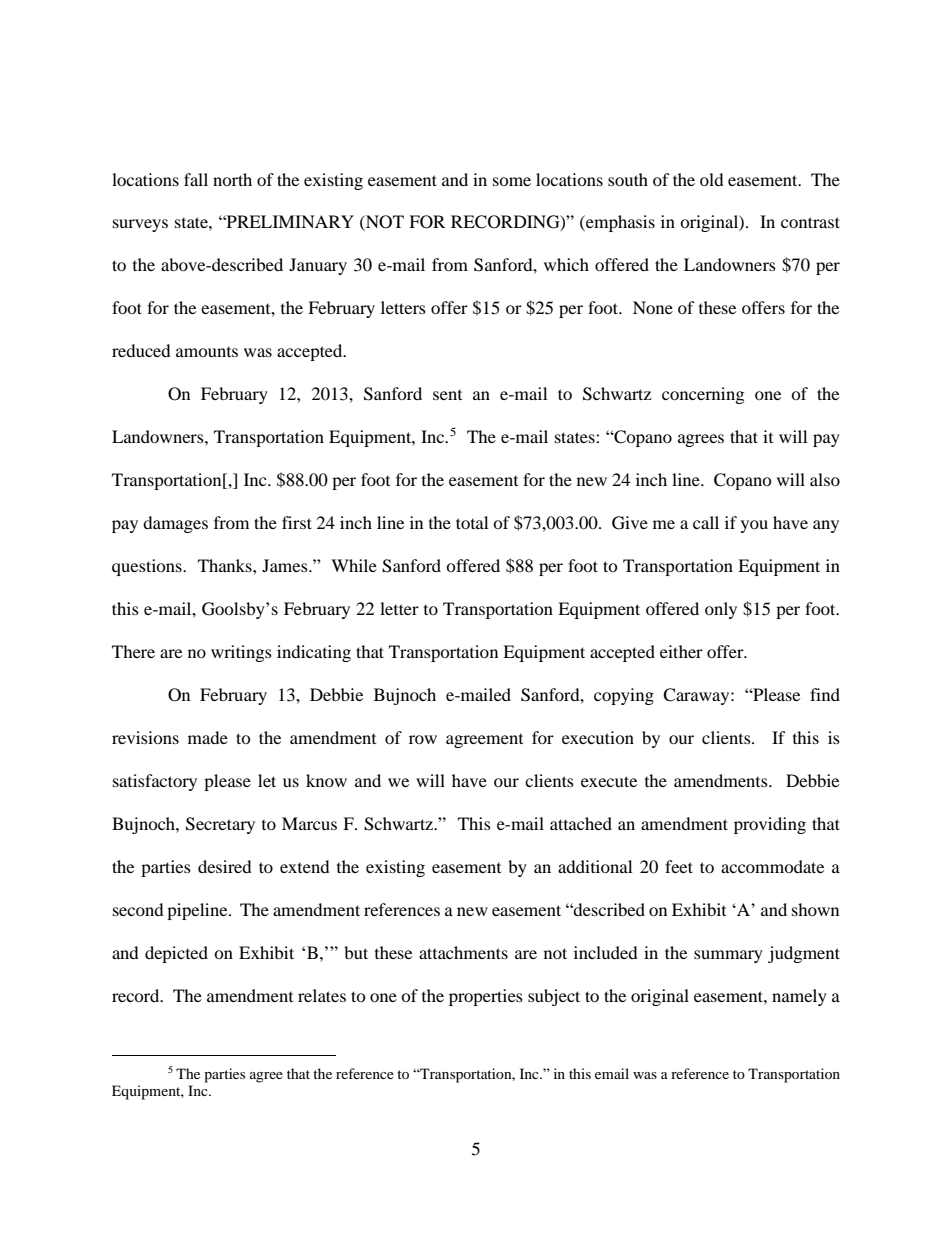 The height and width of the document is (1233, 952). I want to click on attachments, so click(463, 952).
